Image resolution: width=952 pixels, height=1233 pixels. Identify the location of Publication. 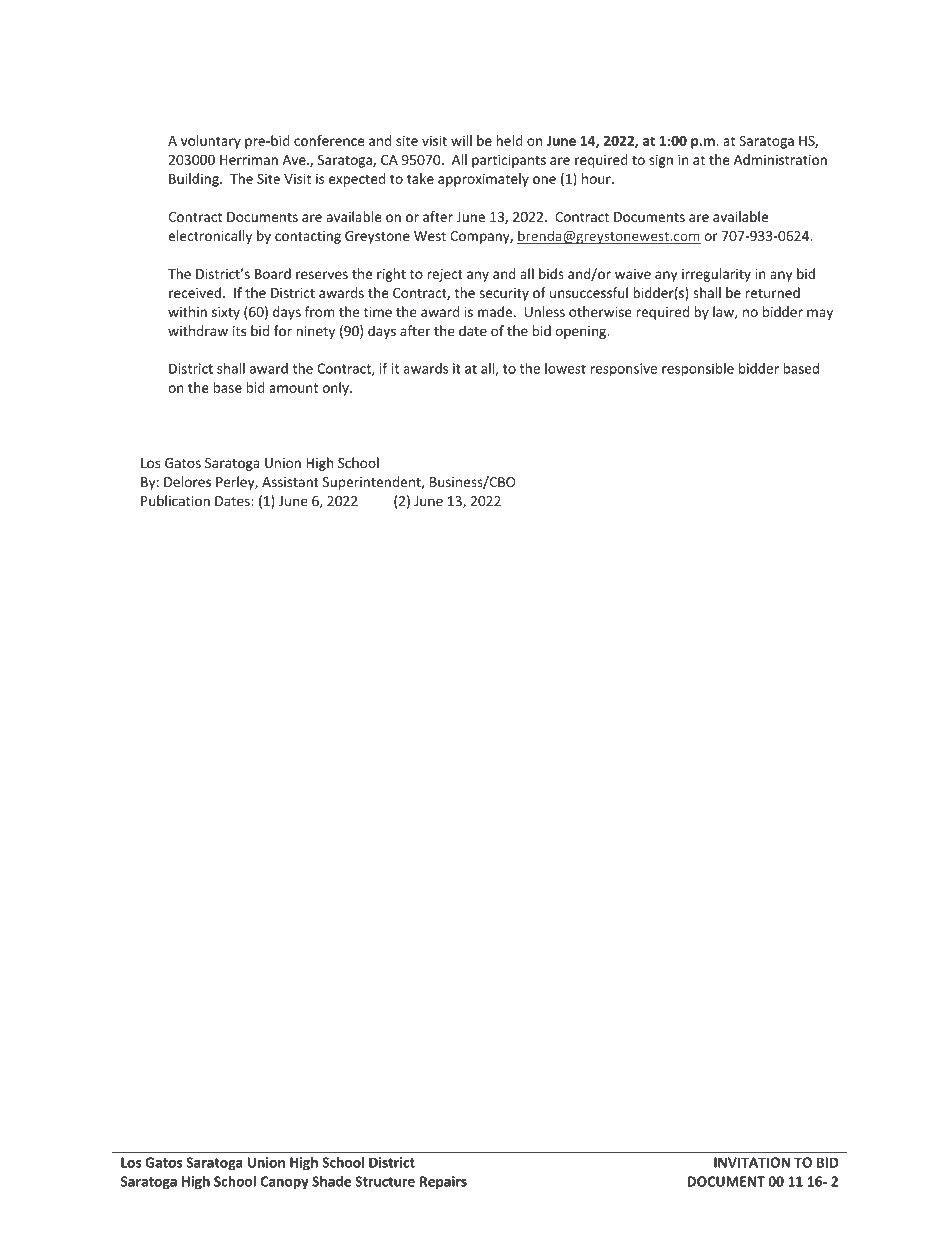
(175, 500).
